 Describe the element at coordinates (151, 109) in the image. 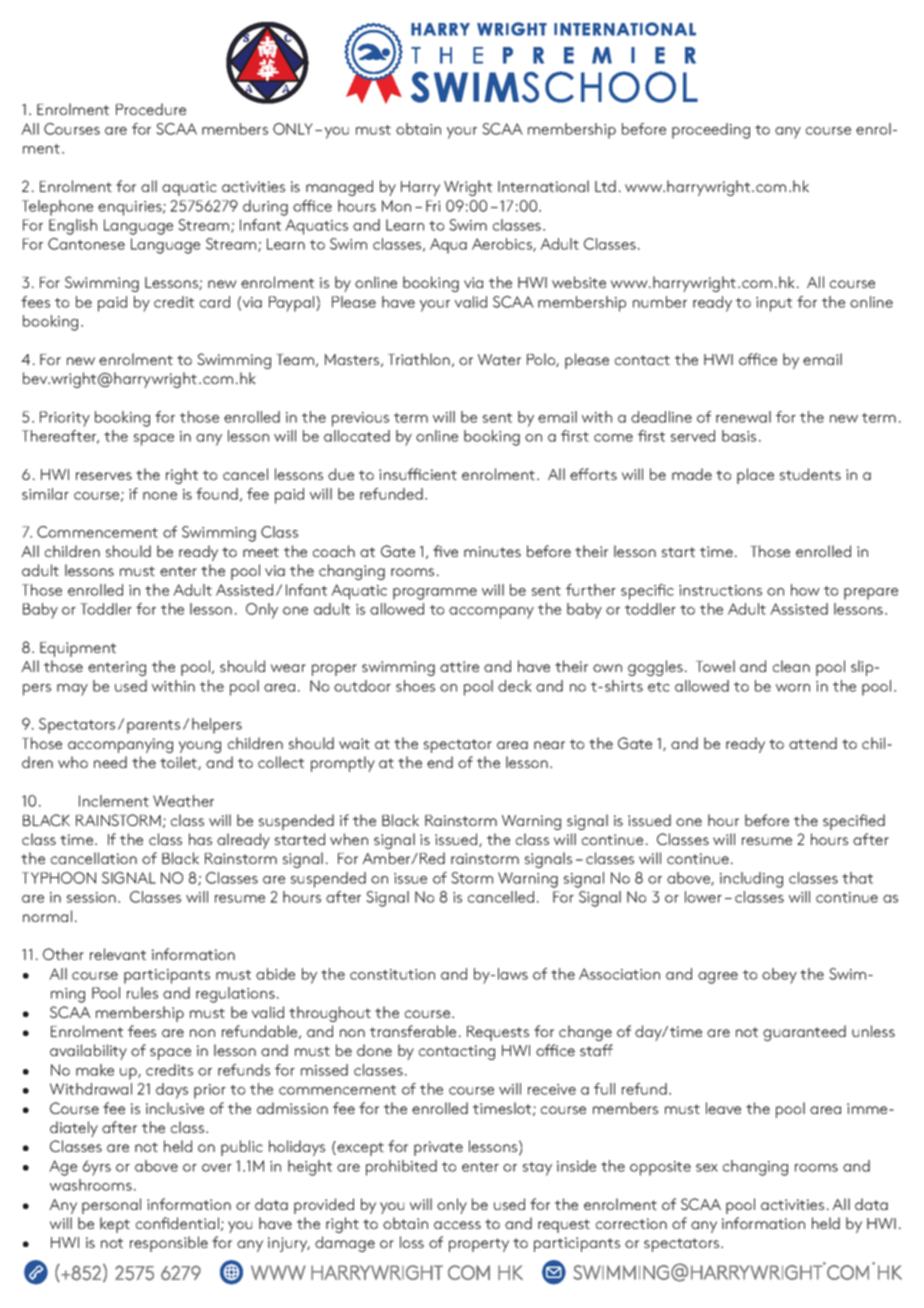

I see `Procedure` at that location.
